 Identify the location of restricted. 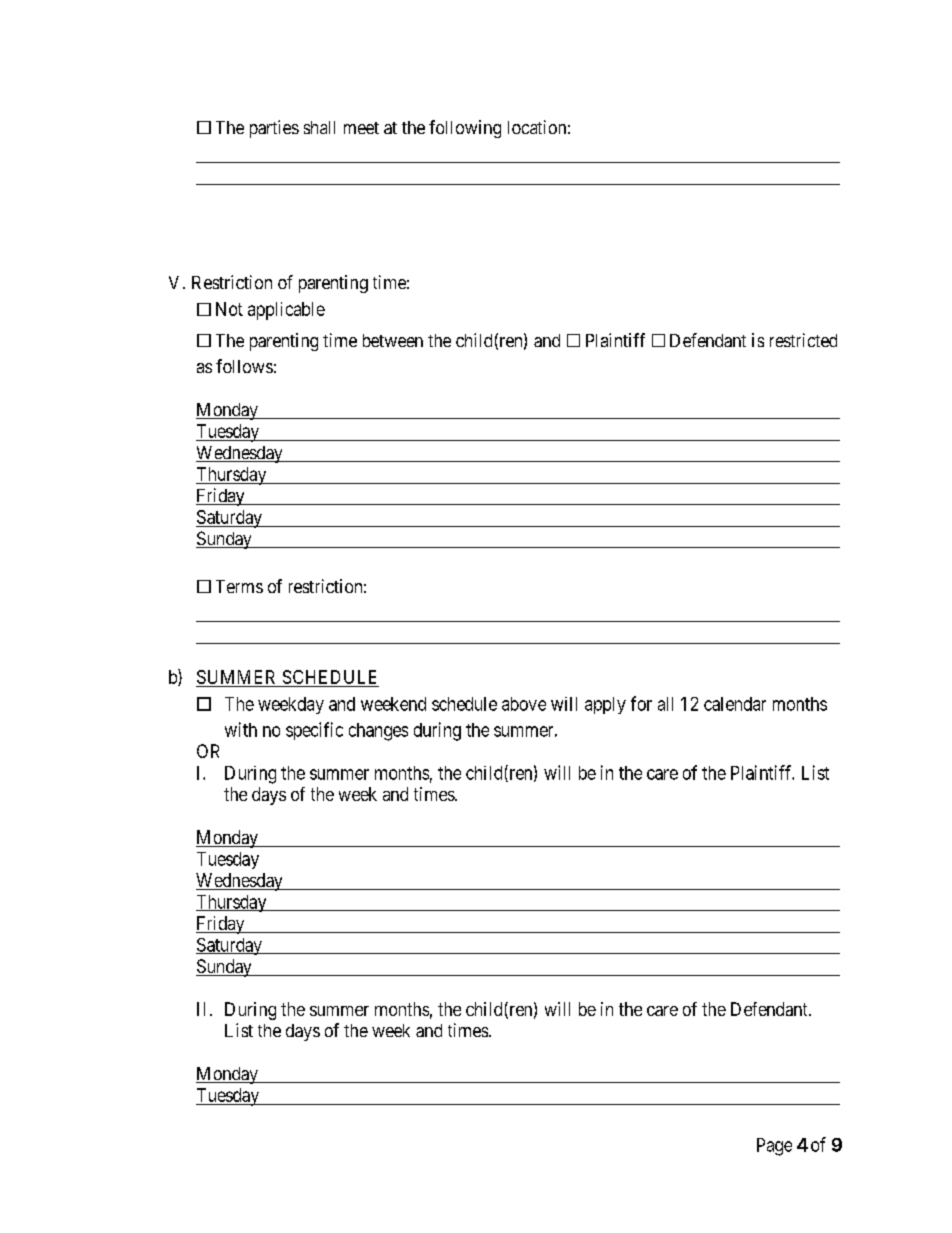
(803, 340).
